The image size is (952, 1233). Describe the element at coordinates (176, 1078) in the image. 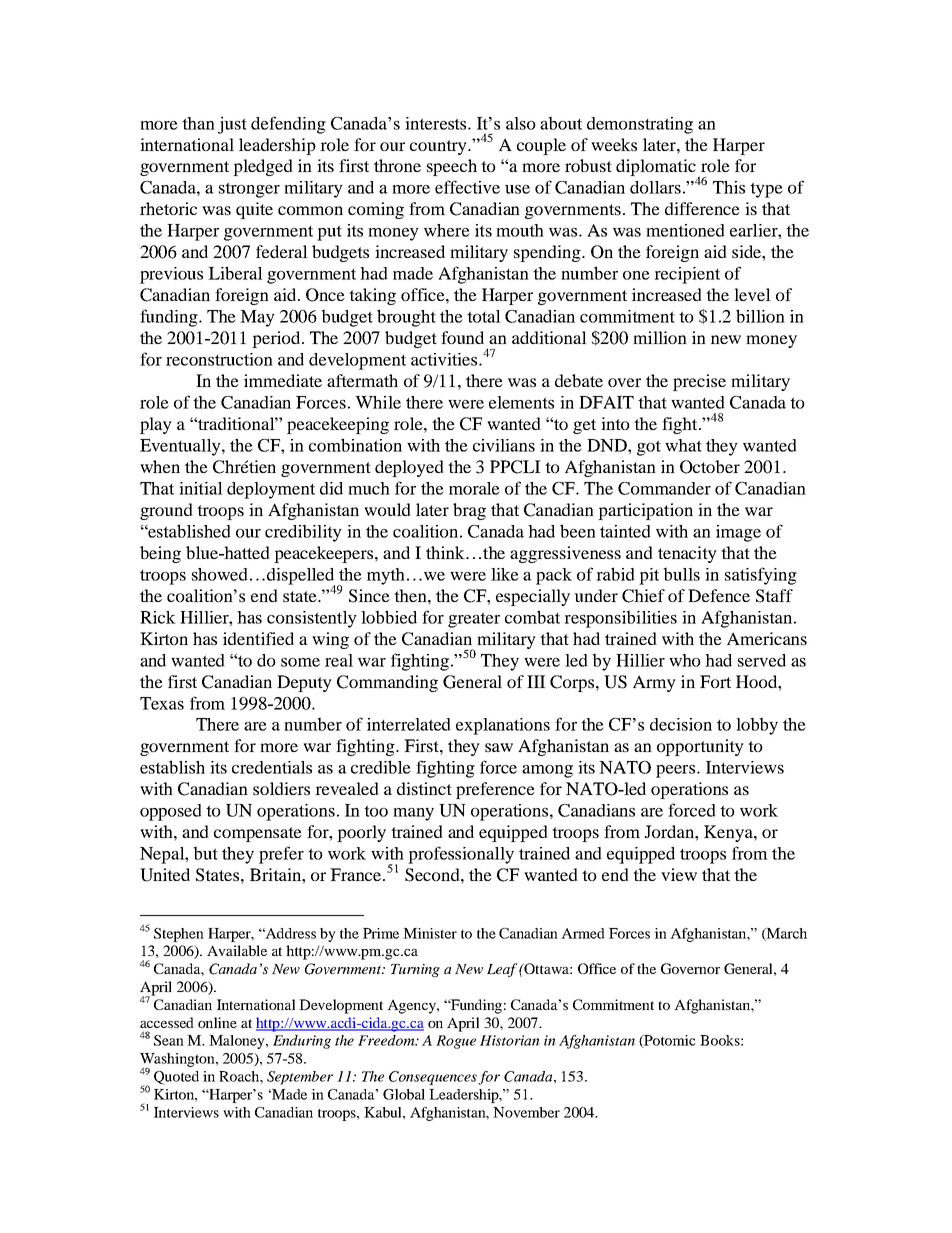

I see `Quoted` at that location.
